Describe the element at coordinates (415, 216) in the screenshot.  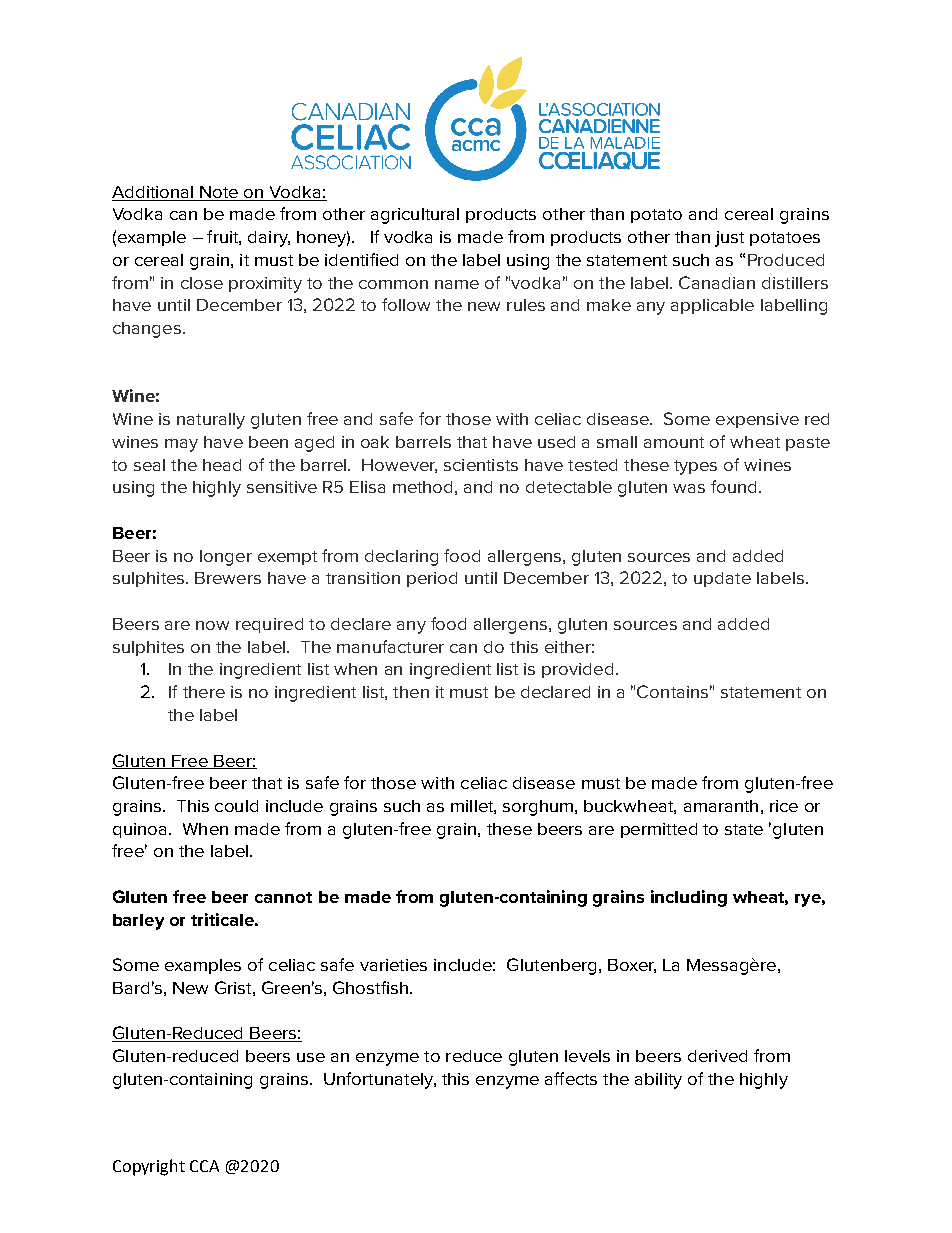
I see `agricultural` at that location.
